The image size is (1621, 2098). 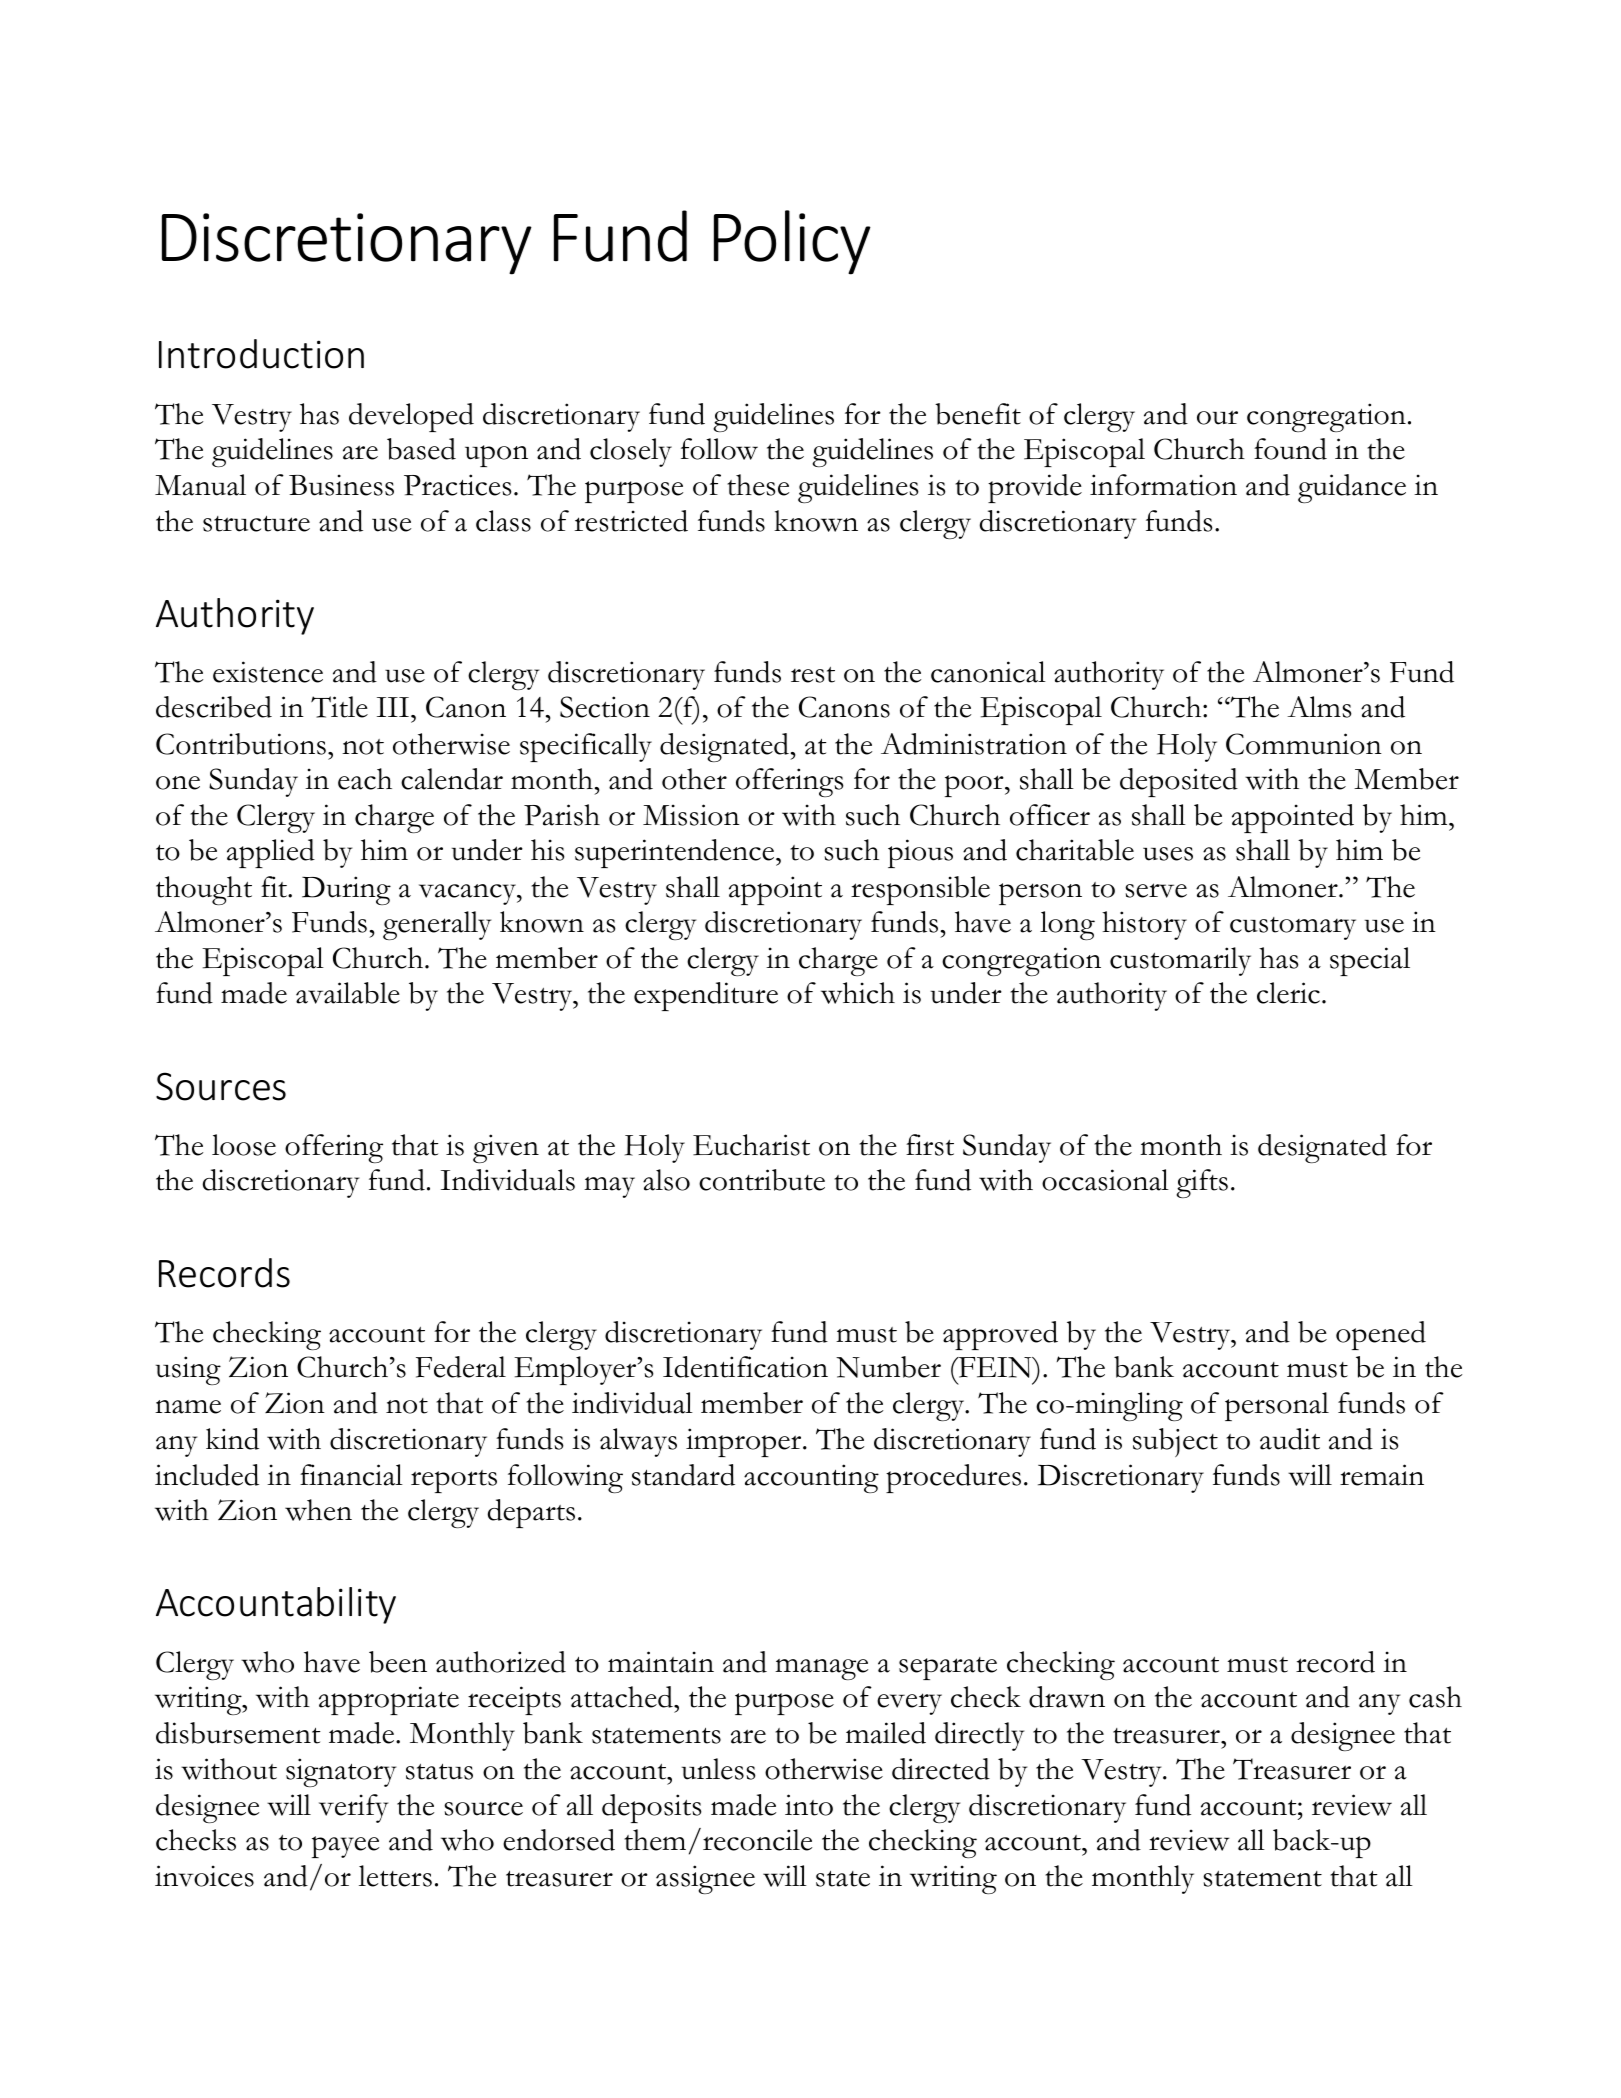 I want to click on Introduction, so click(x=261, y=354).
